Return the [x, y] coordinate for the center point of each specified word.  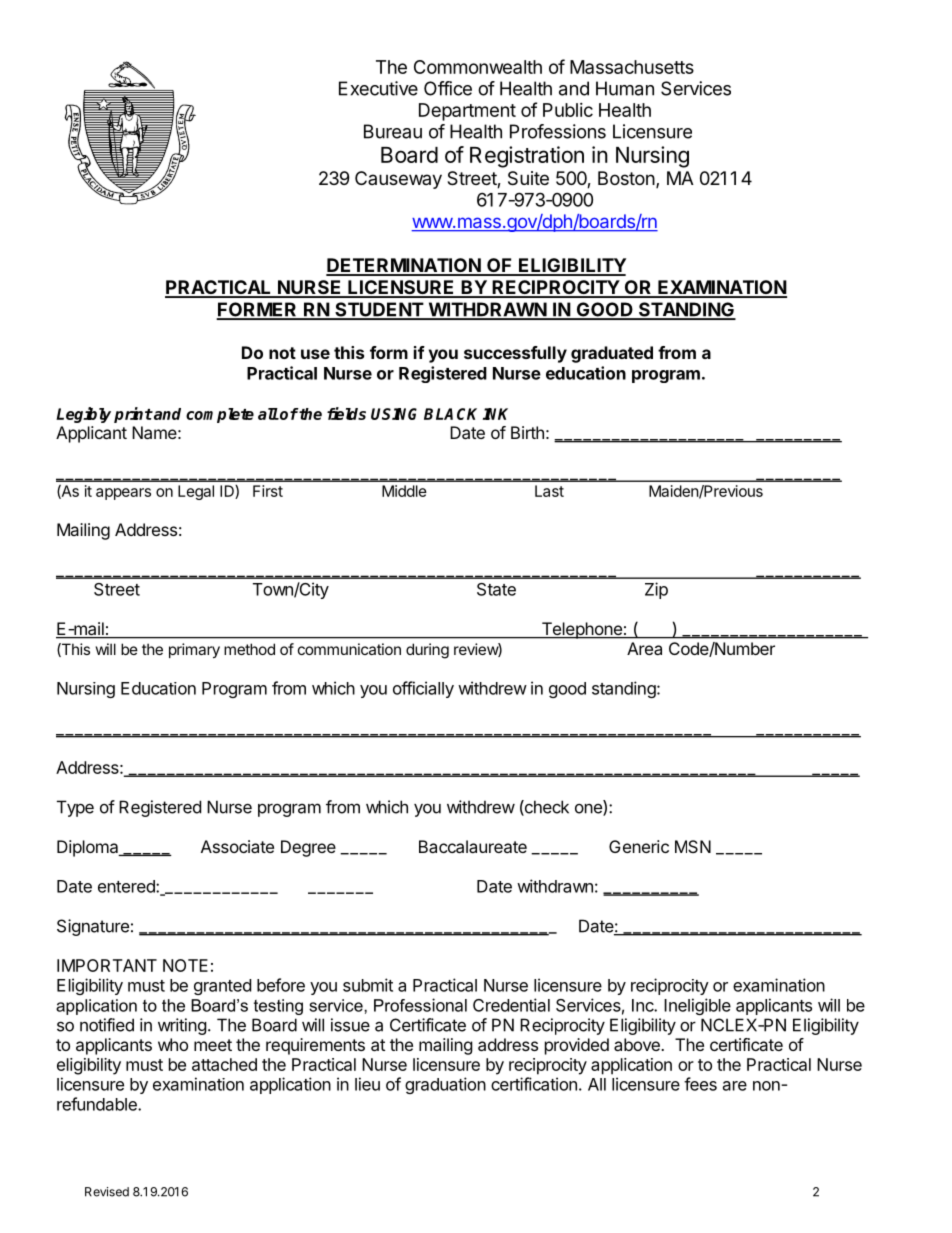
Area [644, 648]
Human [625, 88]
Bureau [393, 131]
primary [194, 650]
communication [349, 649]
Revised [107, 1192]
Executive [378, 88]
